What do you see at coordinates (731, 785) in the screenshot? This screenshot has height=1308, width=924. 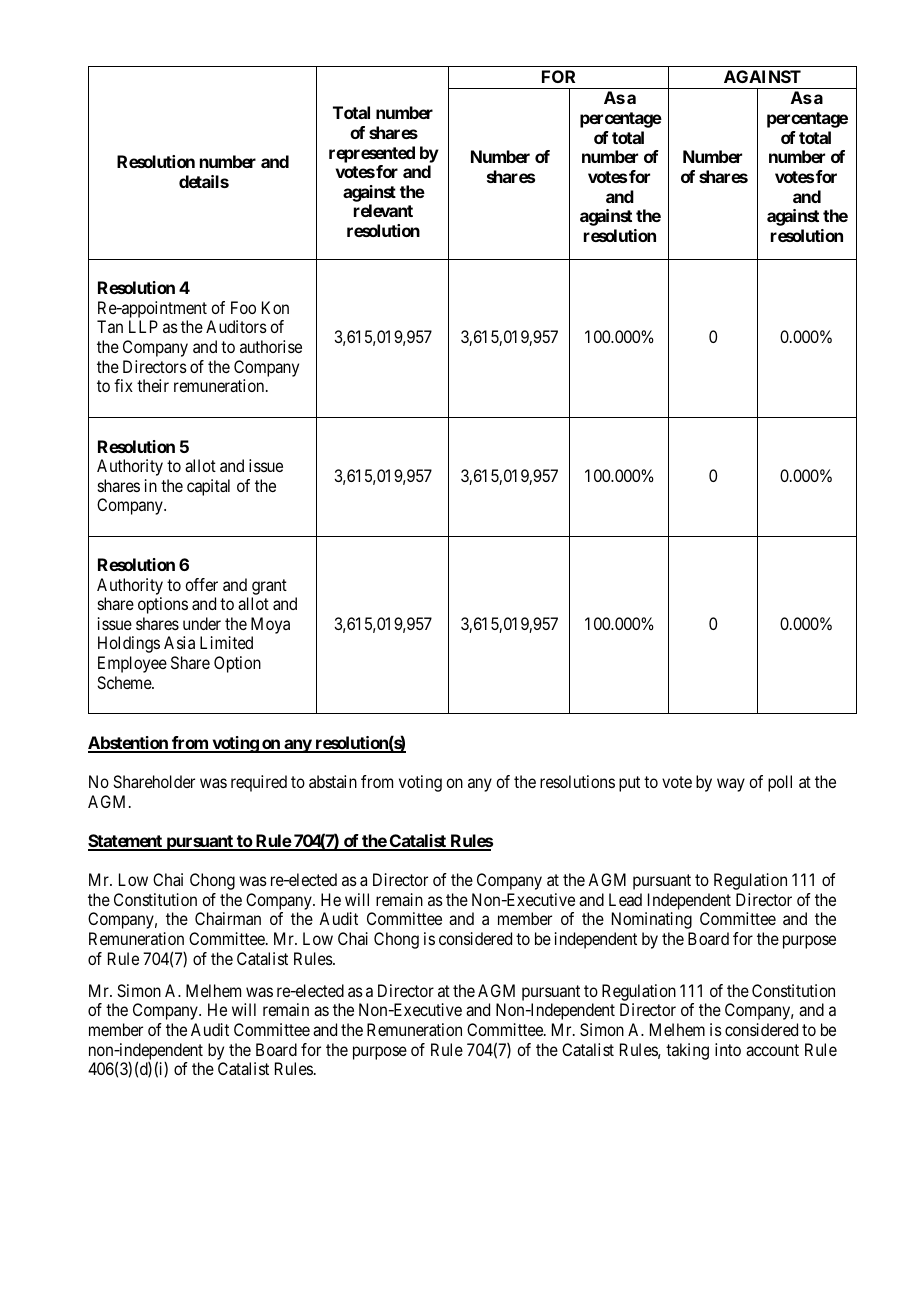 I see `way` at bounding box center [731, 785].
